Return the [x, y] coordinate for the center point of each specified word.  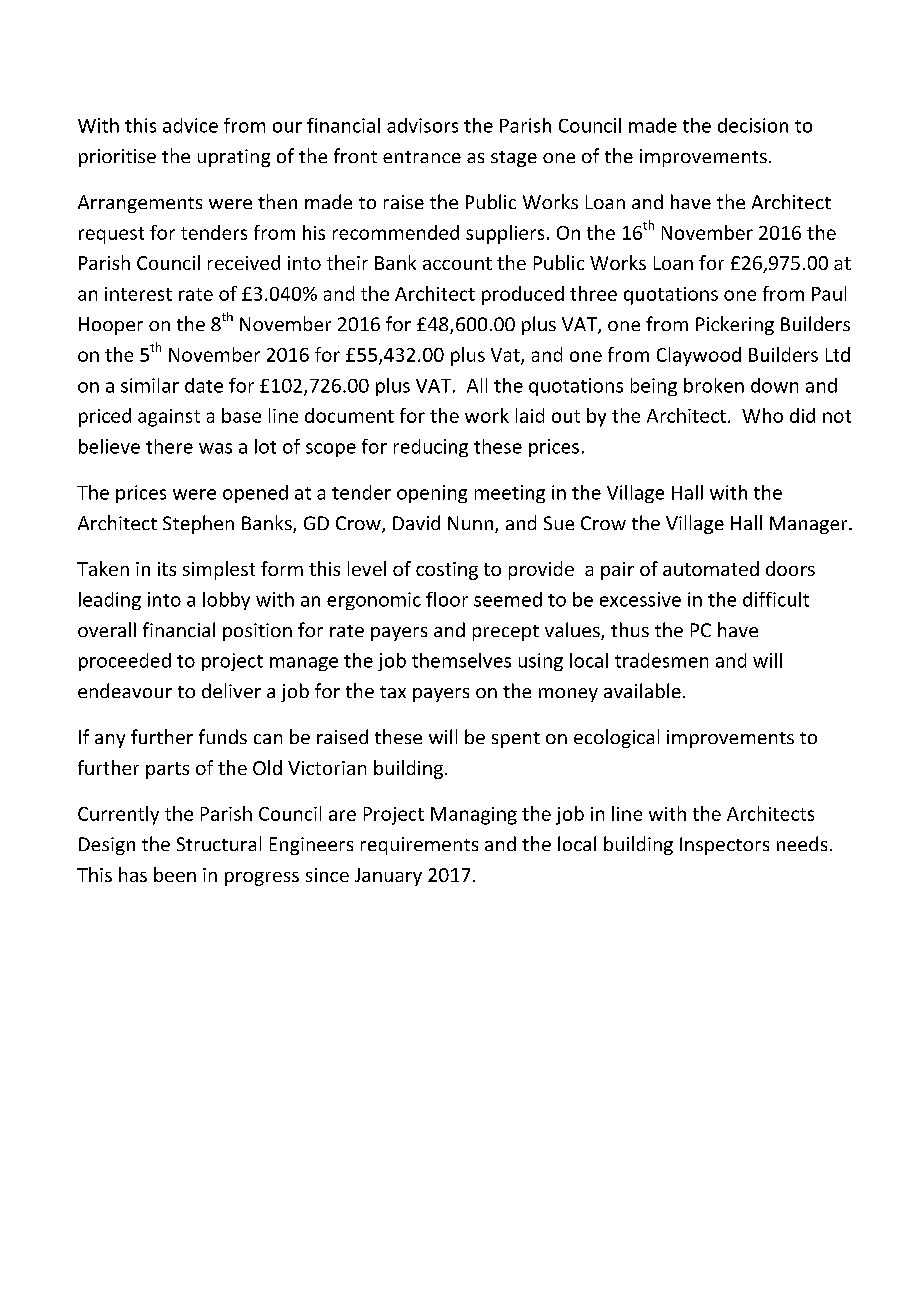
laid [530, 415]
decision [753, 125]
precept [506, 633]
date [204, 385]
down [774, 385]
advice [190, 125]
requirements [419, 846]
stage [514, 159]
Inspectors [724, 846]
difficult [776, 599]
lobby [226, 601]
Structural [219, 843]
